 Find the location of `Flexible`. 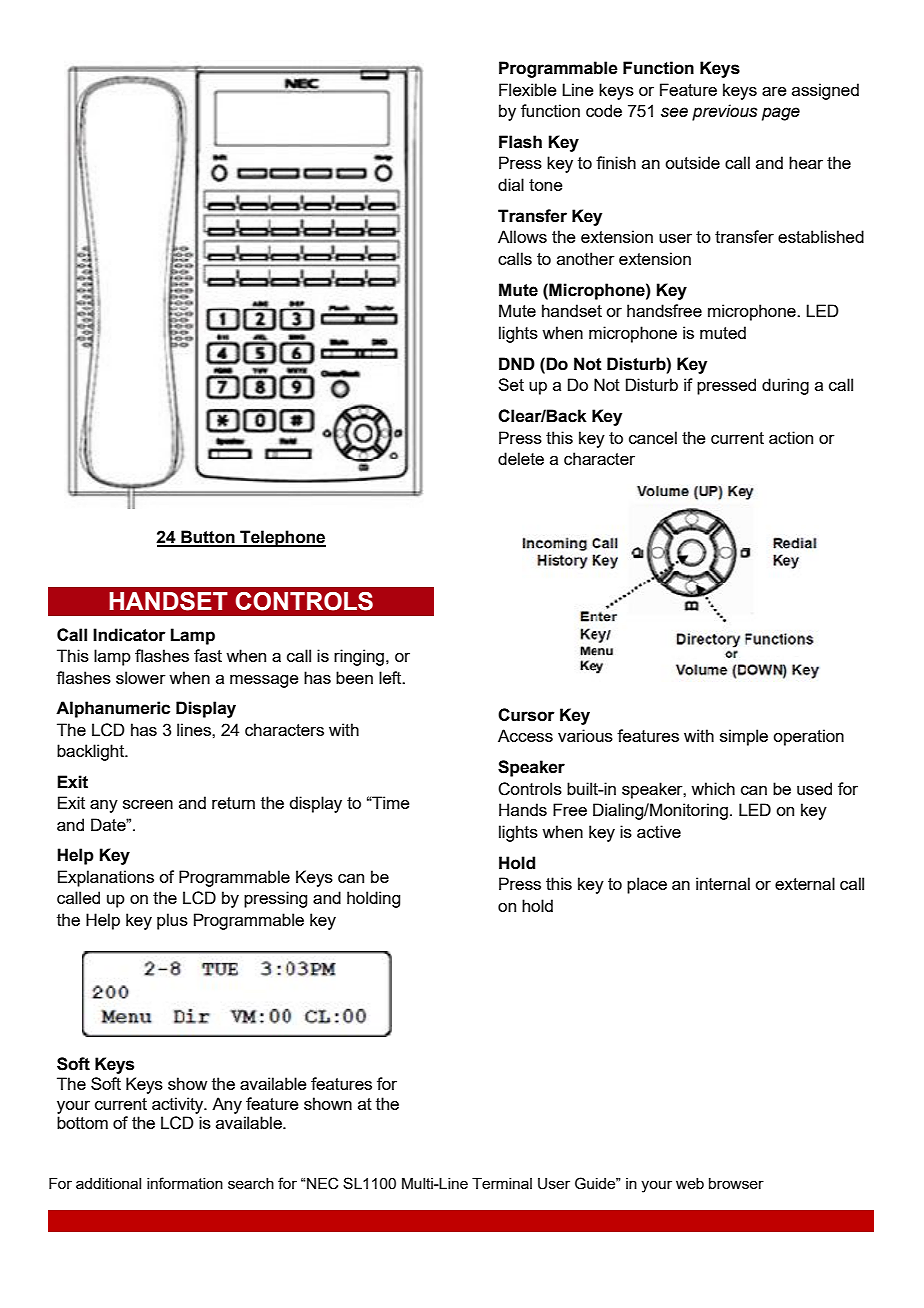

Flexible is located at coordinates (528, 89).
